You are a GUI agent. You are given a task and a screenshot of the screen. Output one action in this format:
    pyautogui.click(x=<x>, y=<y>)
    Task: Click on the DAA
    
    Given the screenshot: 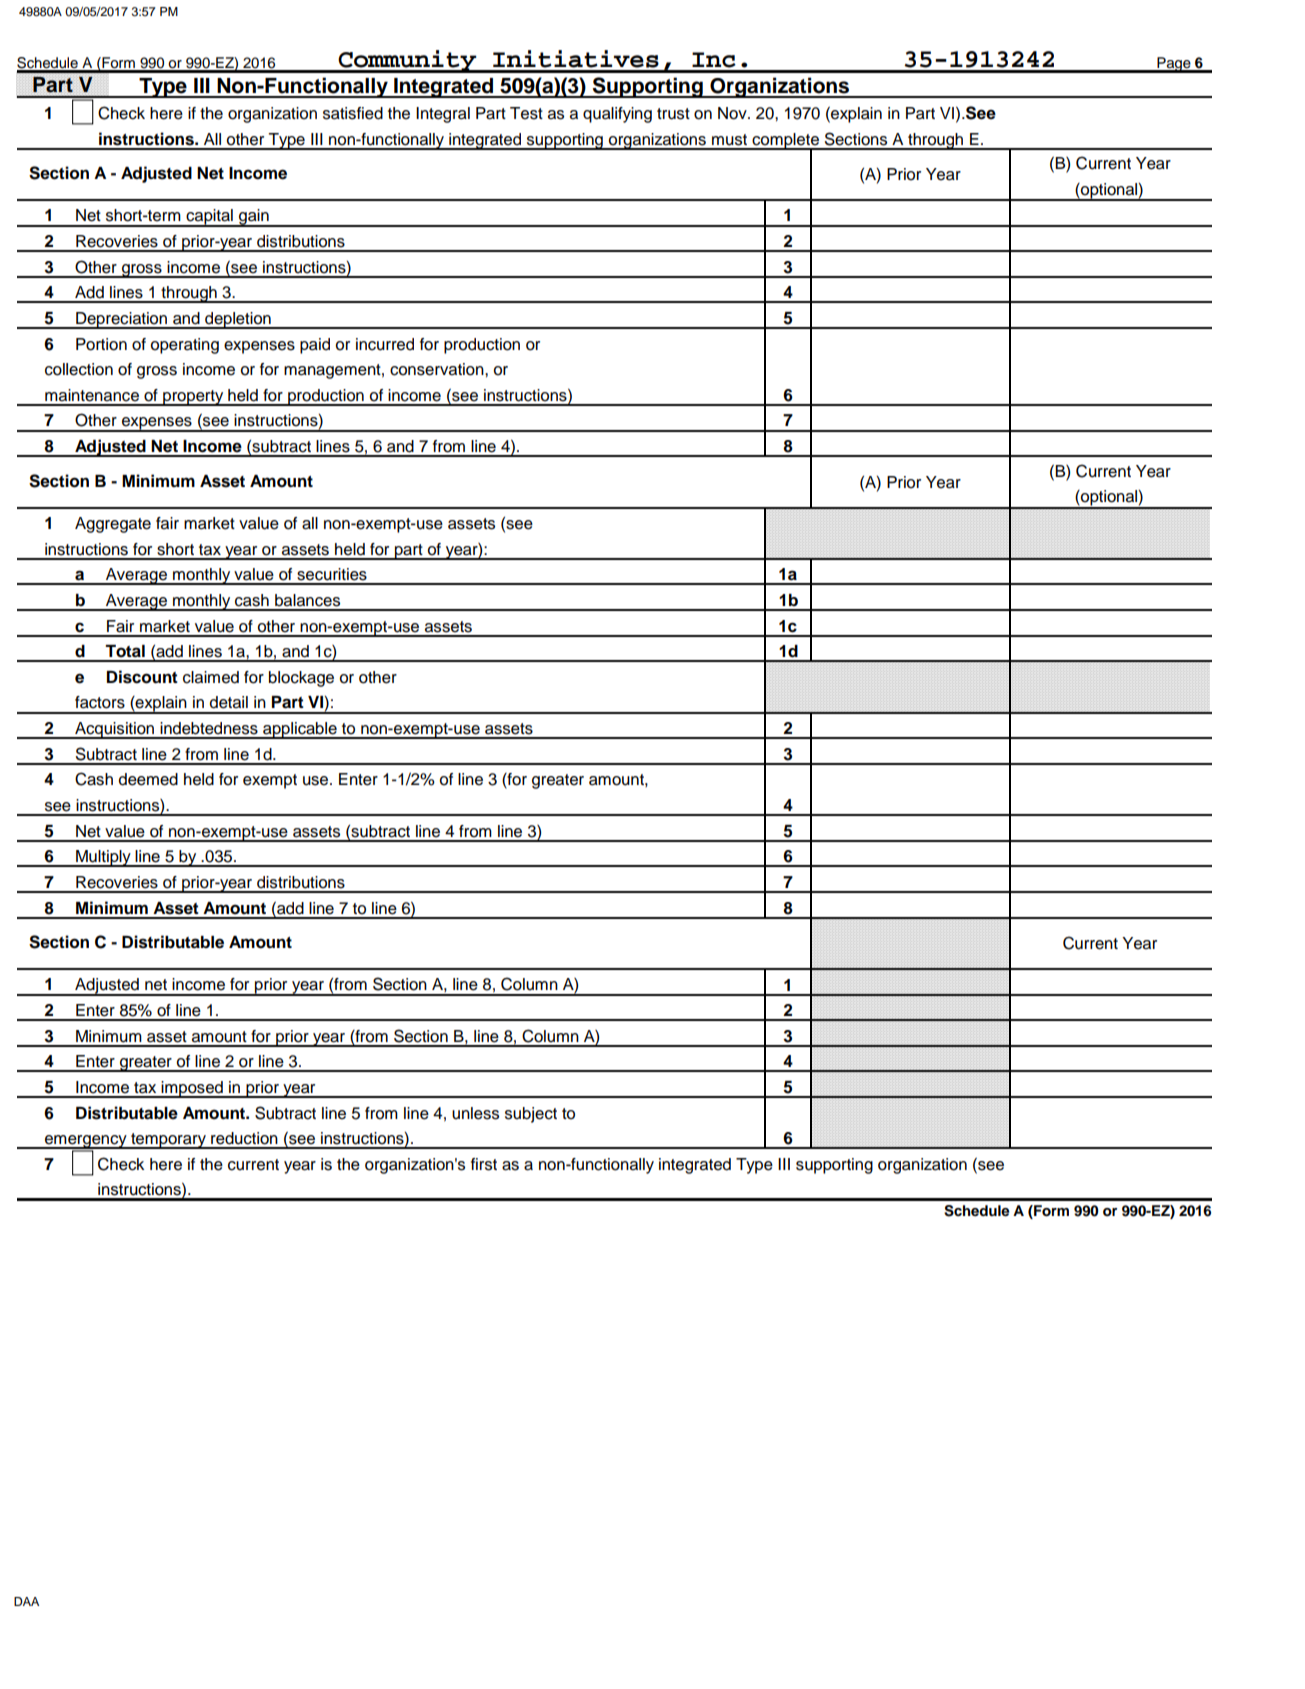 What is the action you would take?
    pyautogui.click(x=26, y=1601)
